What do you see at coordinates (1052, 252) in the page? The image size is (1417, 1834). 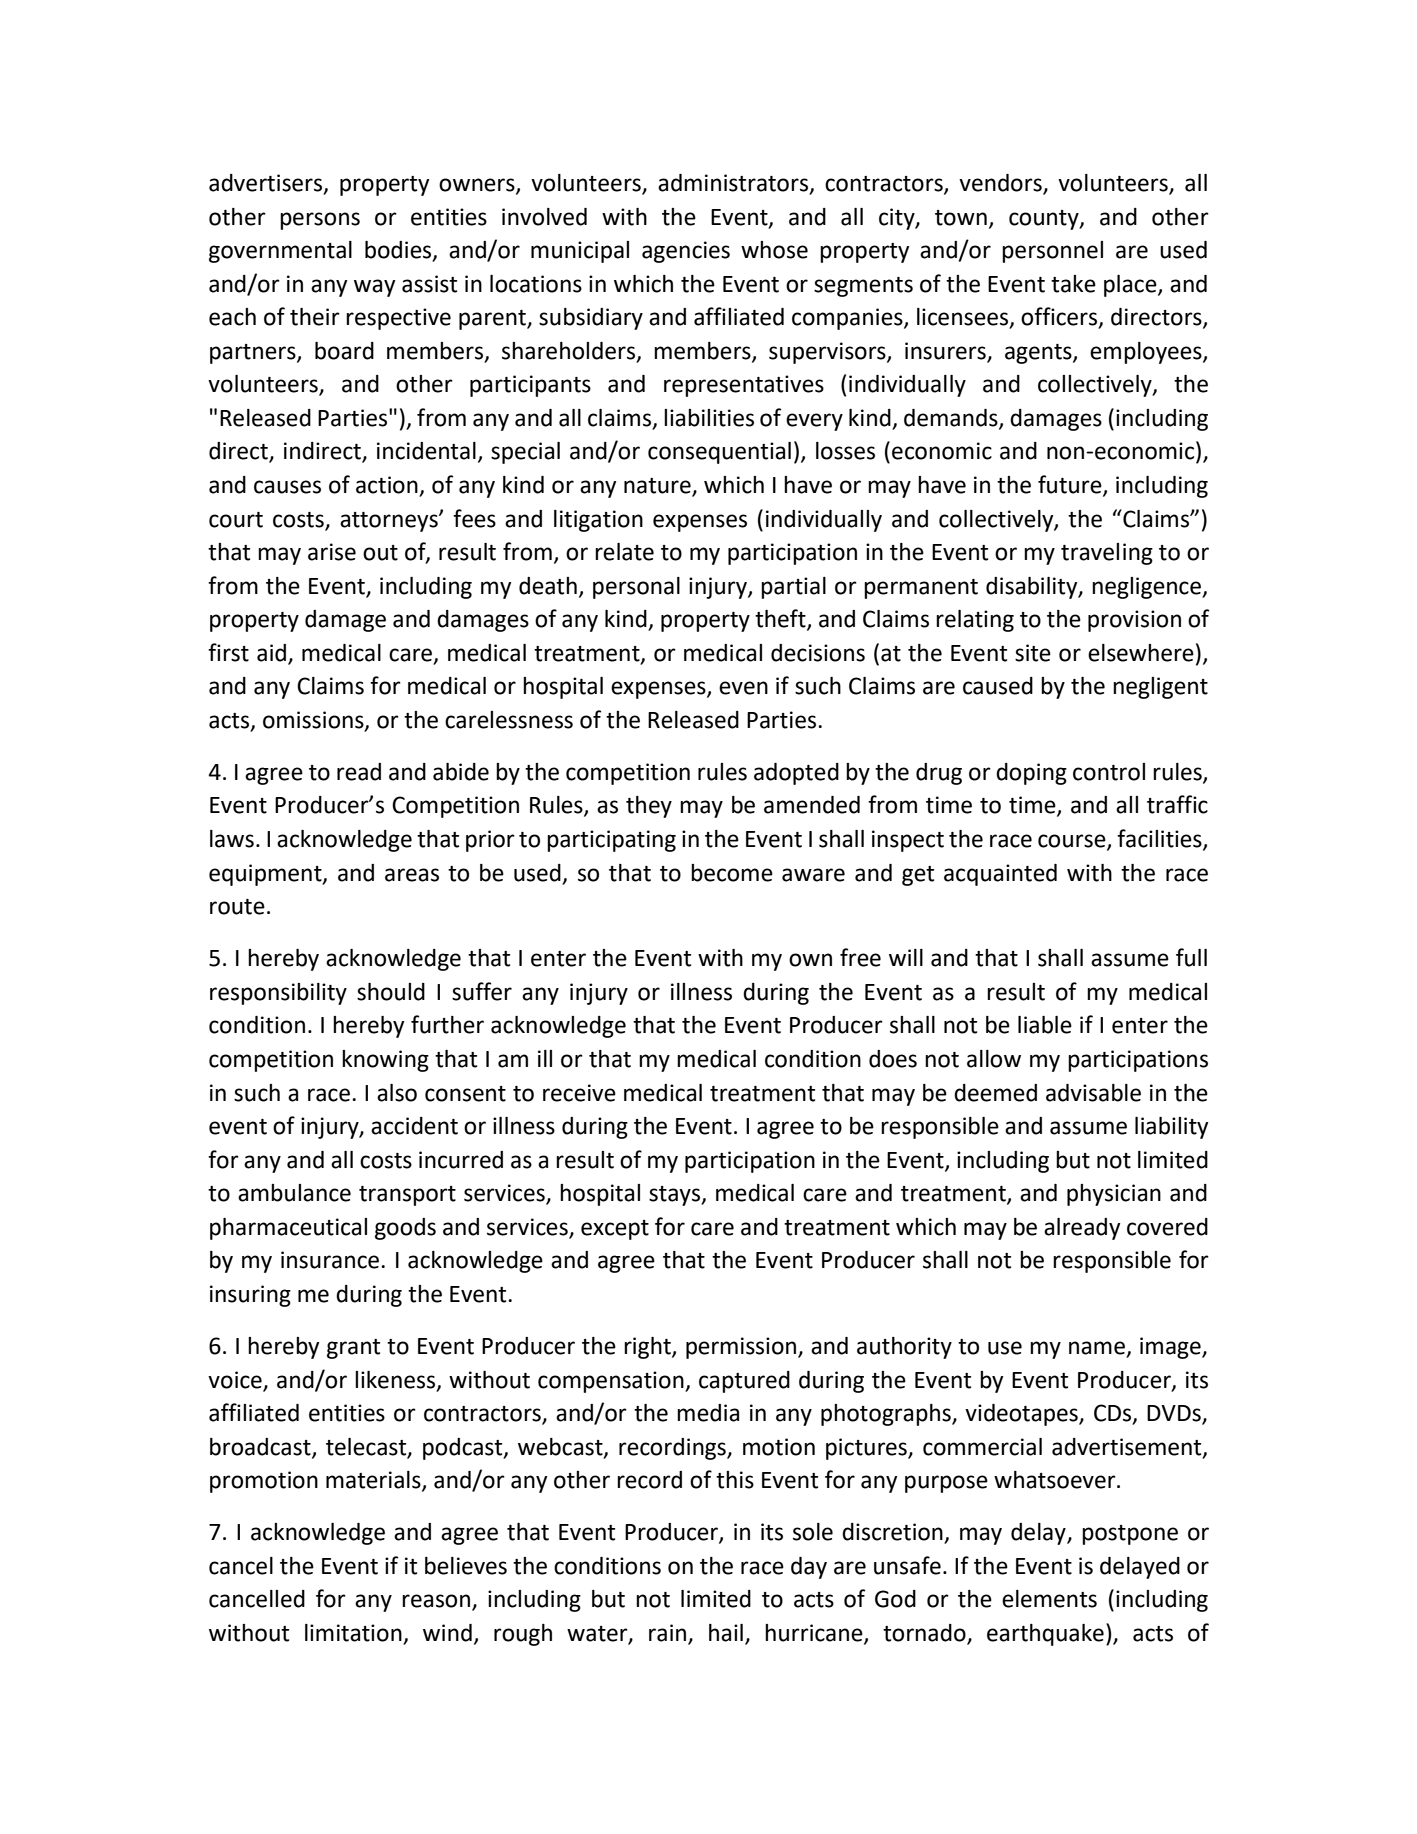 I see `personnel` at bounding box center [1052, 252].
